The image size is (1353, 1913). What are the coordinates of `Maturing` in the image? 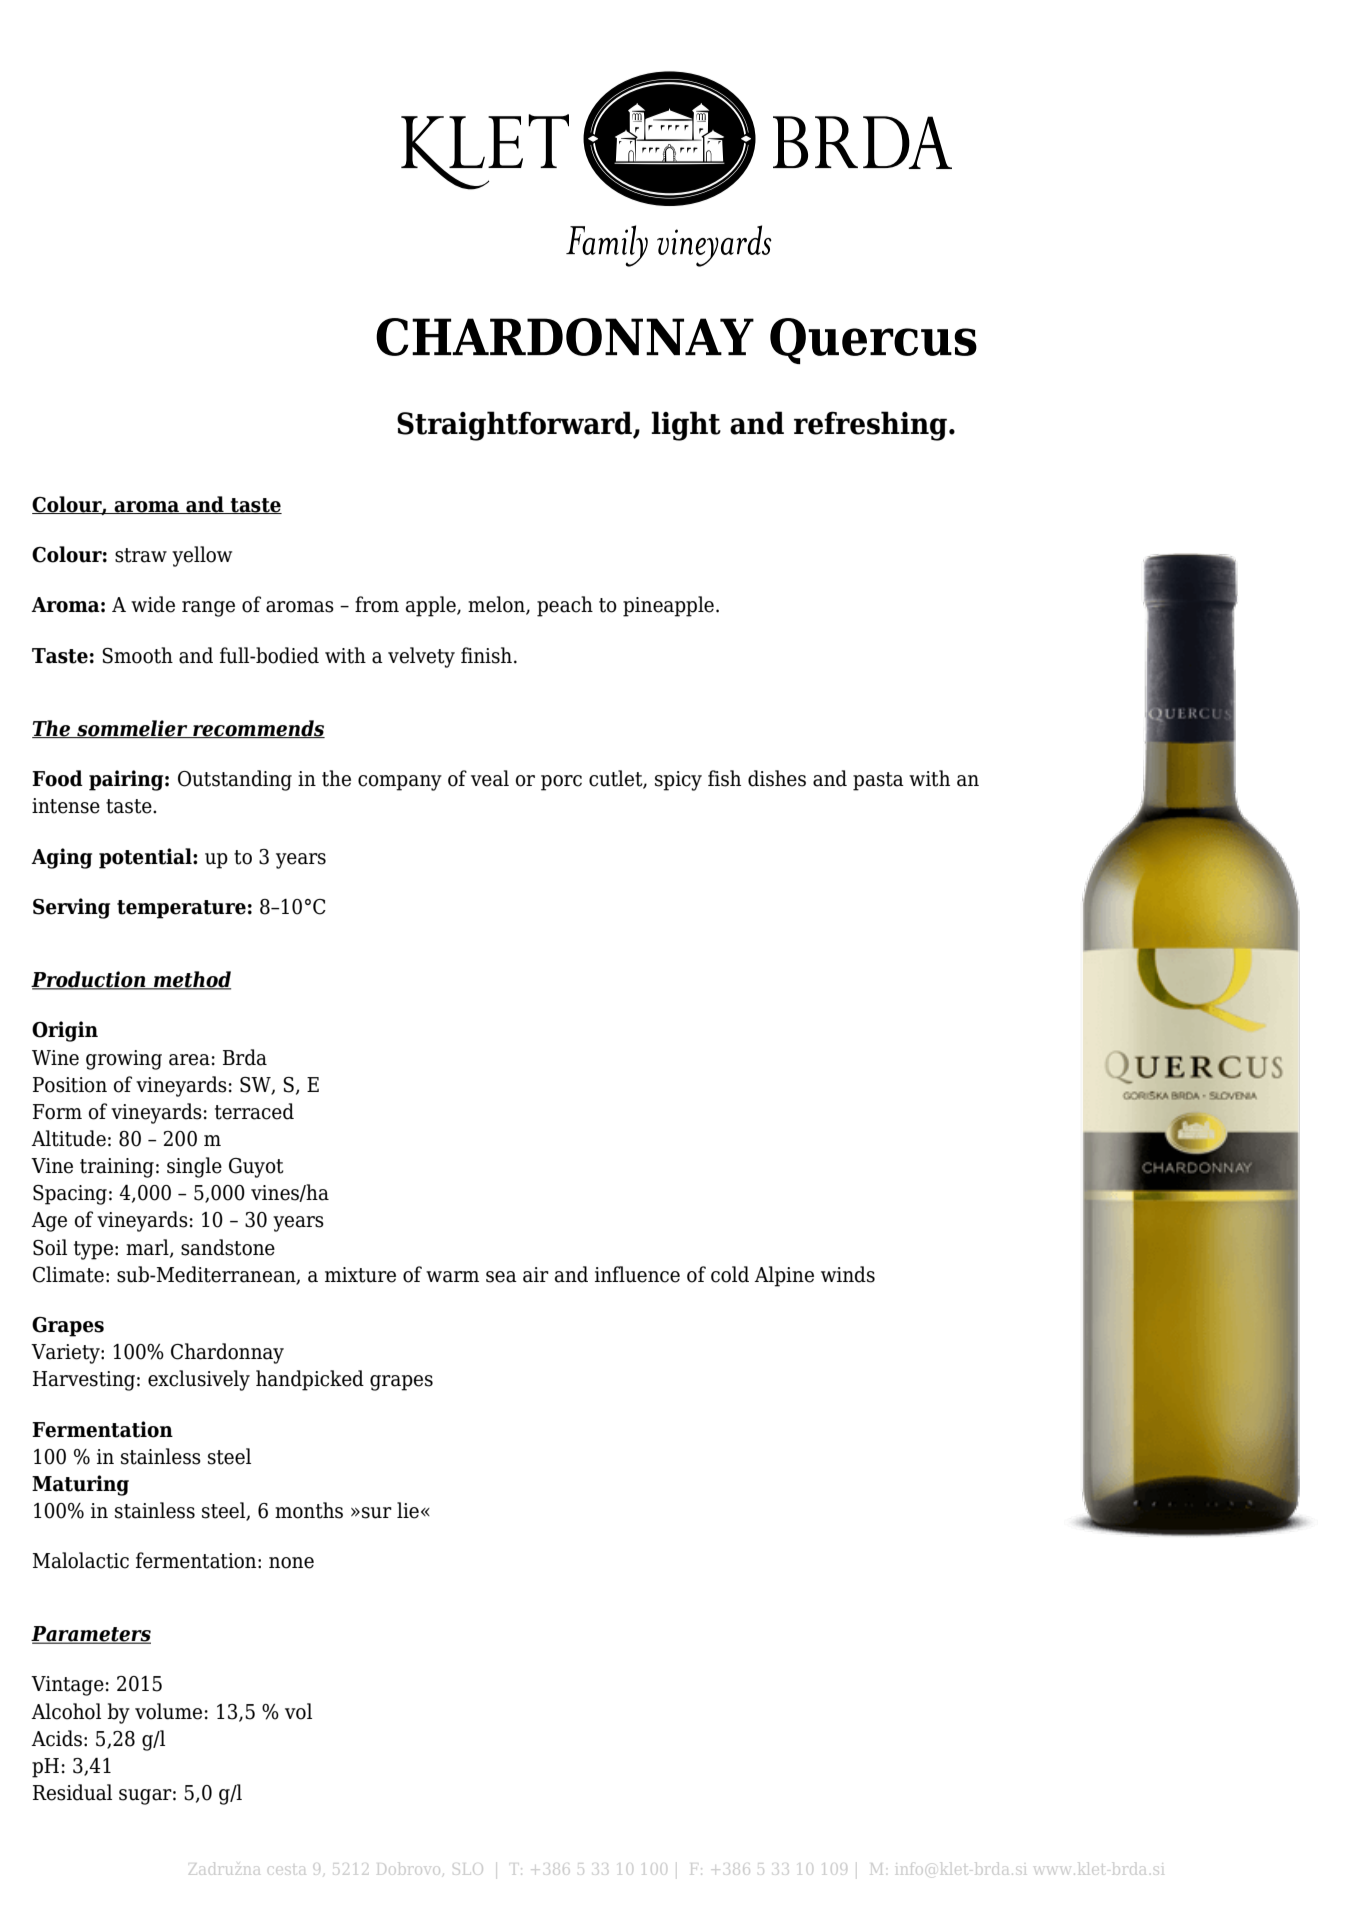 It's located at (80, 1485).
